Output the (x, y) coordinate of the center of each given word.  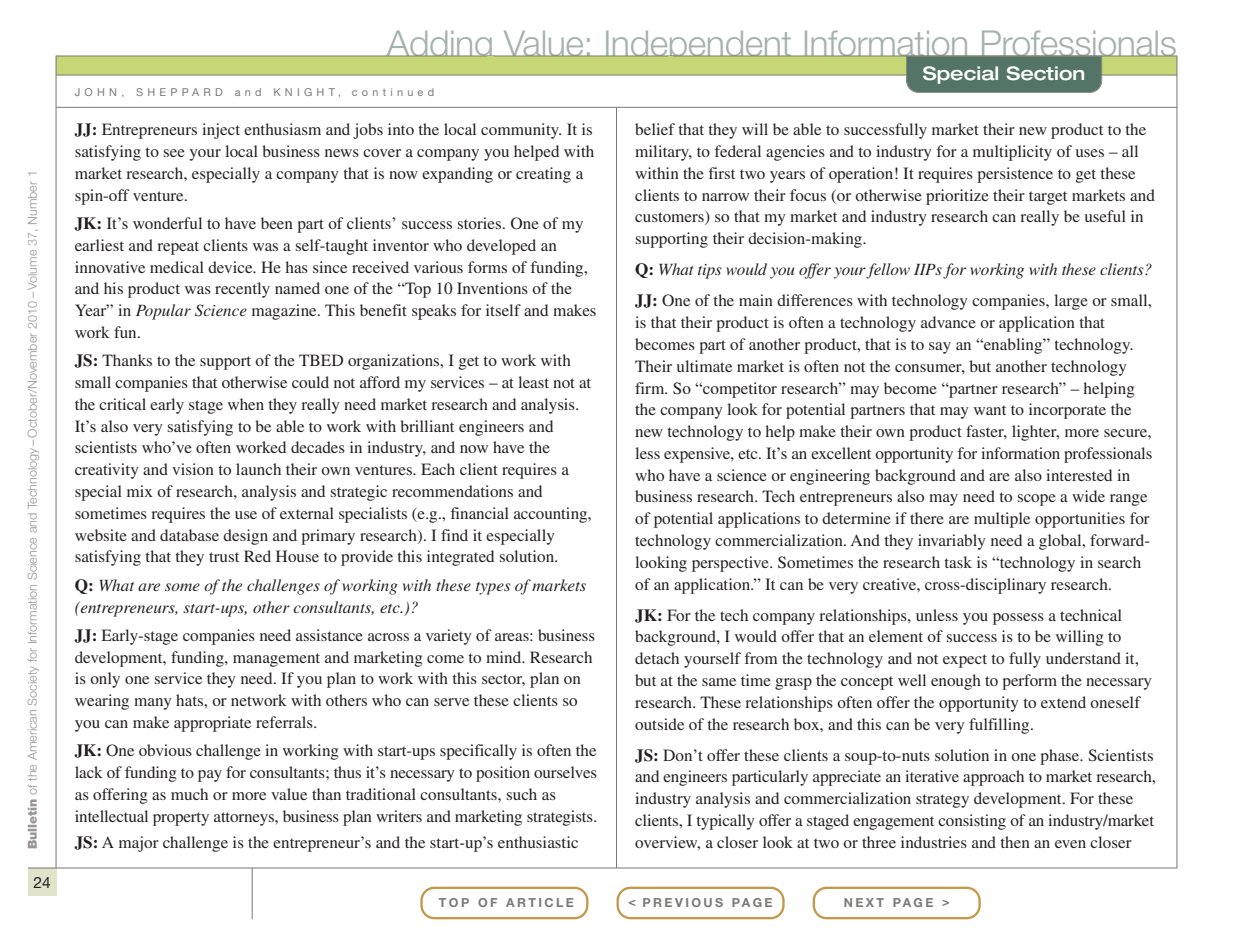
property (181, 819)
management (276, 660)
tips (710, 271)
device (231, 267)
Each (438, 469)
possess (1018, 619)
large (1071, 302)
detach (657, 658)
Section (1045, 73)
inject (221, 131)
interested (1079, 475)
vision (193, 469)
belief (655, 129)
